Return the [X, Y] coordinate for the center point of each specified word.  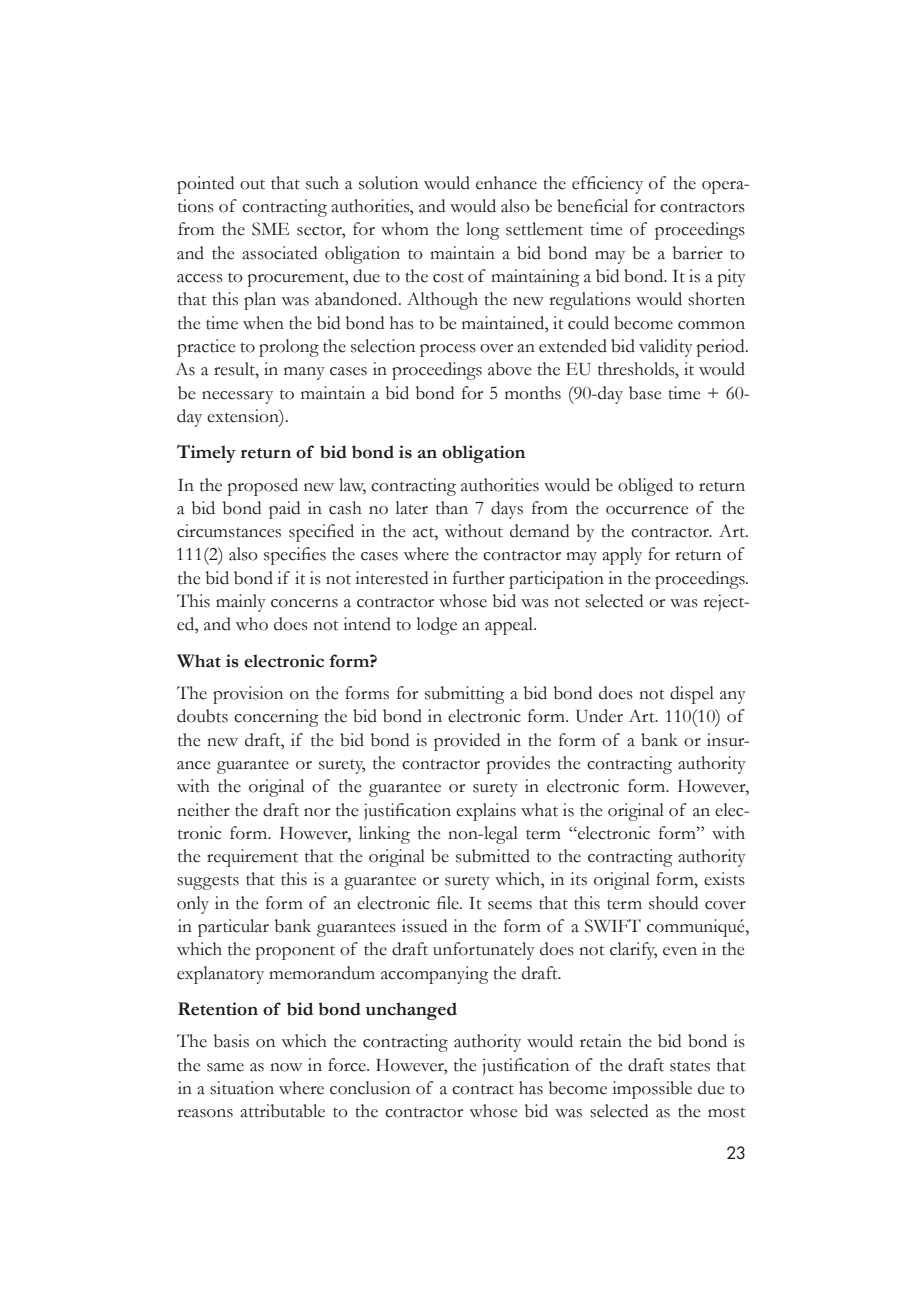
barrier [698, 253]
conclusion [370, 1088]
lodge [437, 626]
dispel [692, 695]
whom [405, 229]
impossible [652, 1090]
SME [270, 229]
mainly [241, 603]
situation [242, 1088]
